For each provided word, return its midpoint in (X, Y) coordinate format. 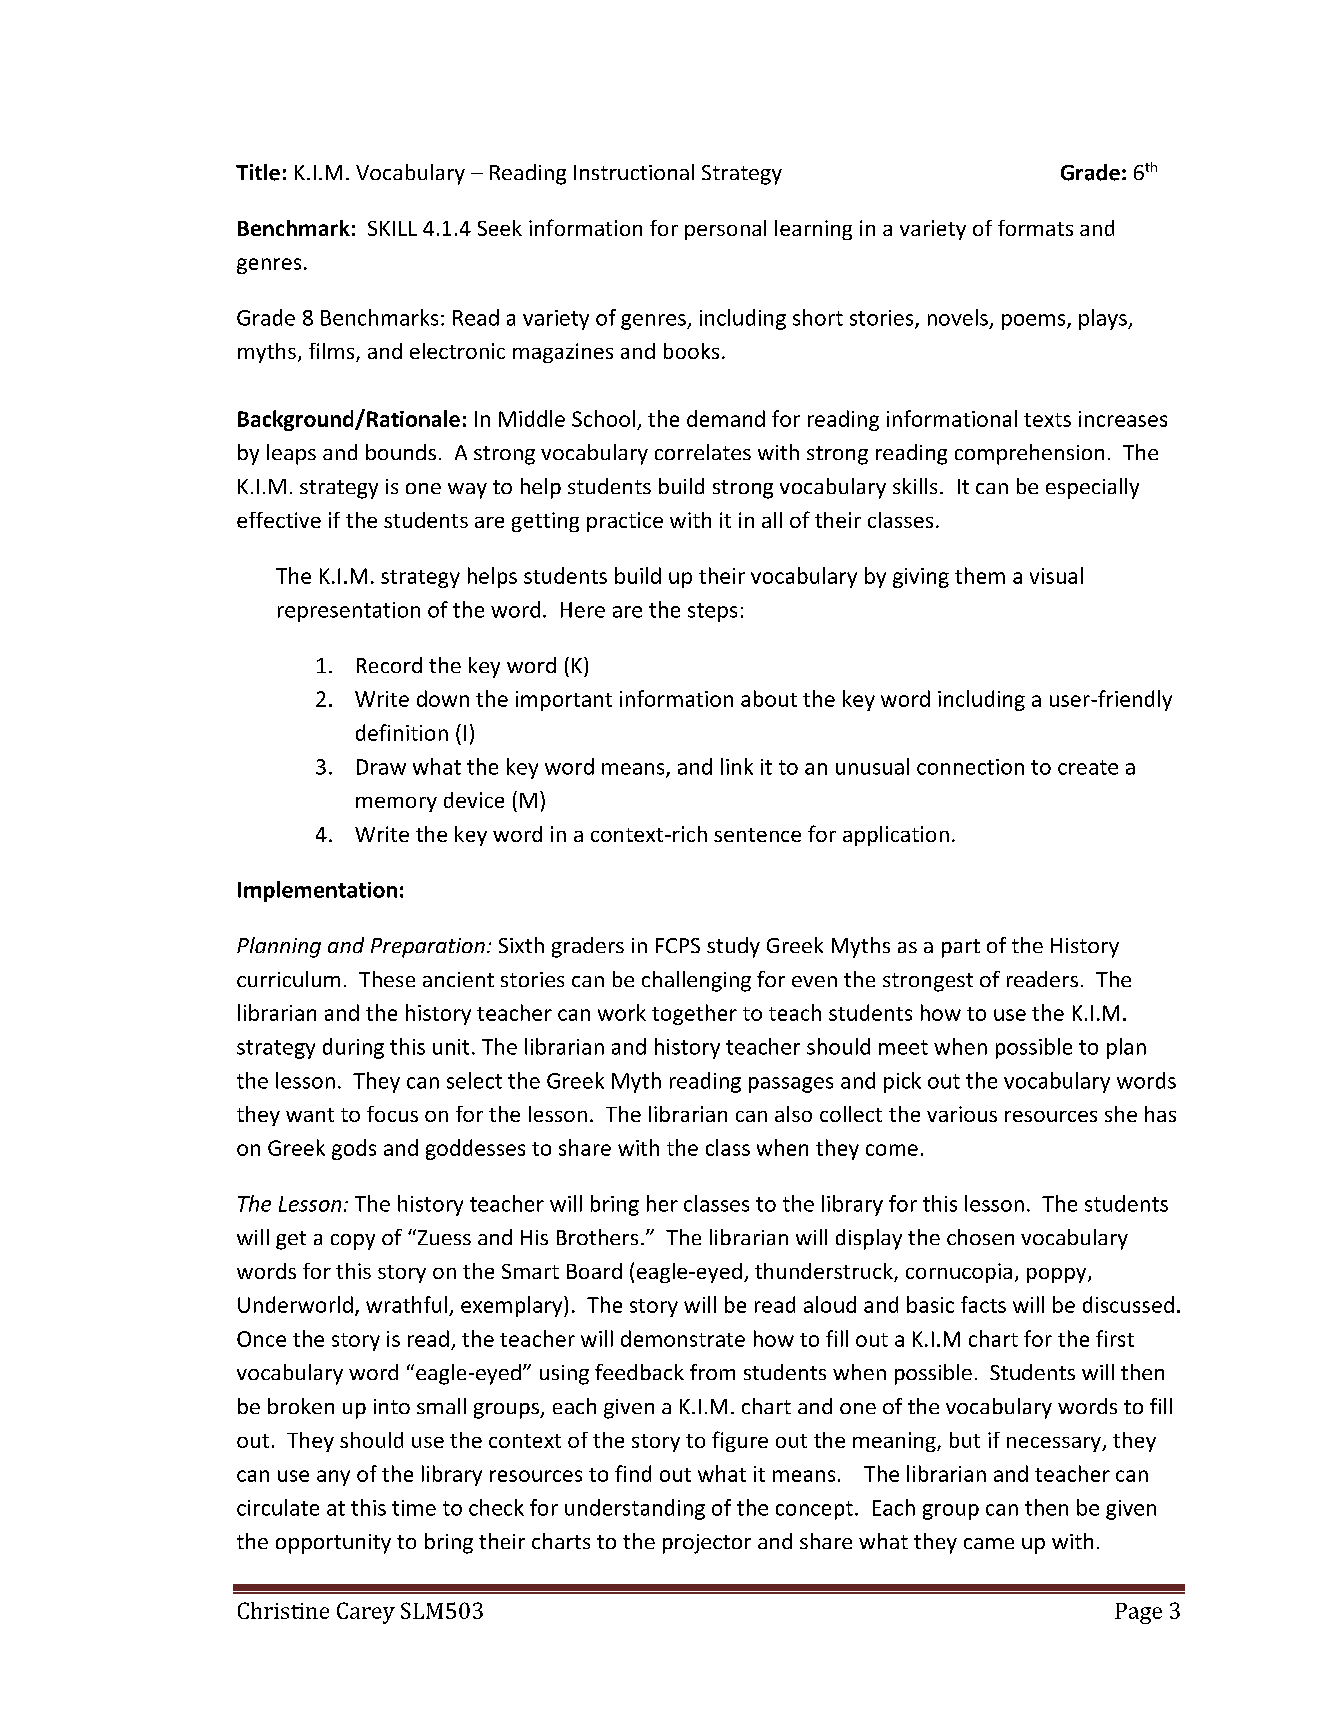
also (793, 1114)
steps (712, 612)
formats (1035, 228)
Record (389, 665)
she (1121, 1114)
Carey (366, 1613)
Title (258, 172)
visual (1056, 575)
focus (392, 1114)
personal (725, 230)
